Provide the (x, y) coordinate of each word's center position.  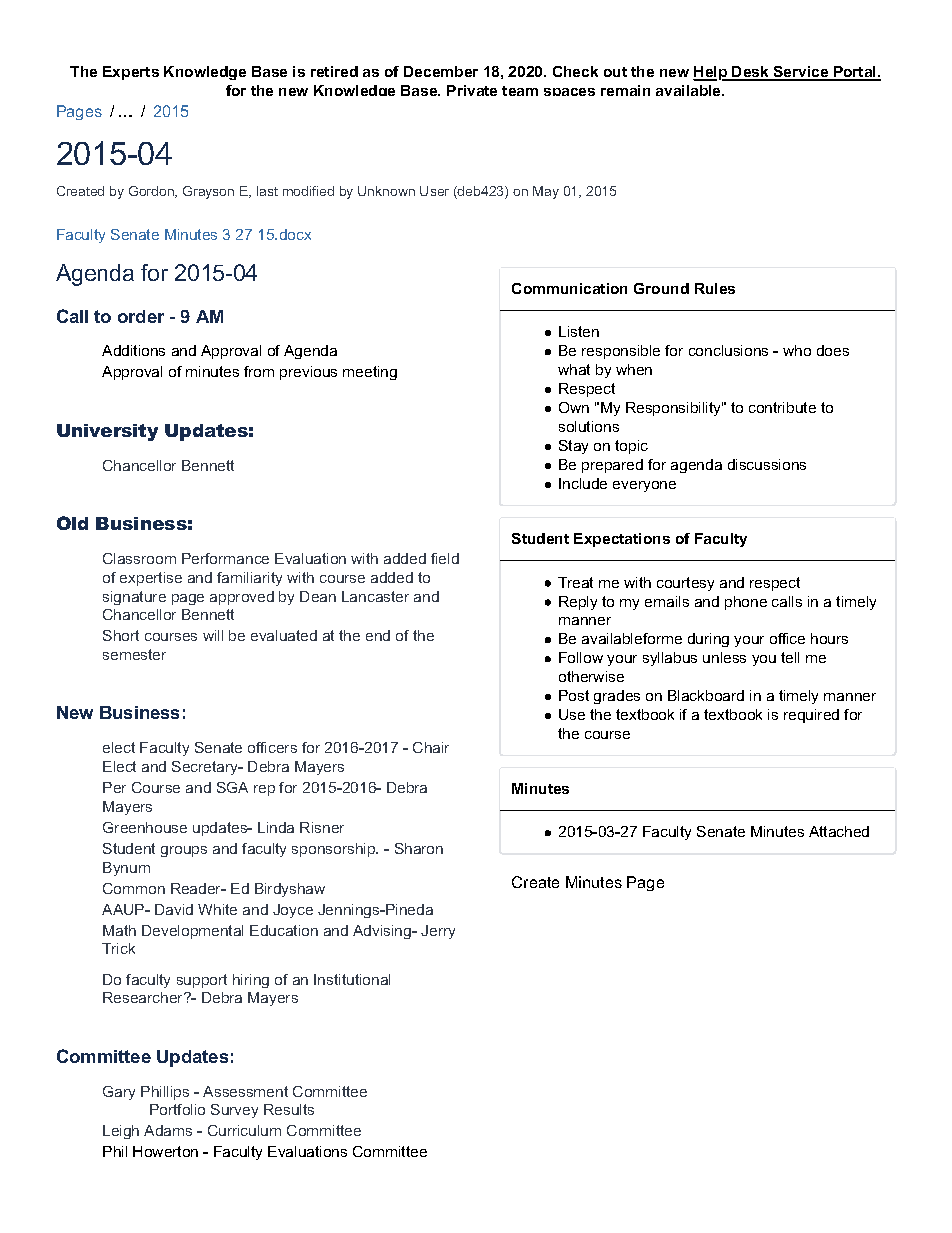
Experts (131, 73)
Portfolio (177, 1109)
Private (472, 90)
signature (134, 598)
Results (289, 1109)
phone (746, 603)
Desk (751, 73)
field (445, 558)
